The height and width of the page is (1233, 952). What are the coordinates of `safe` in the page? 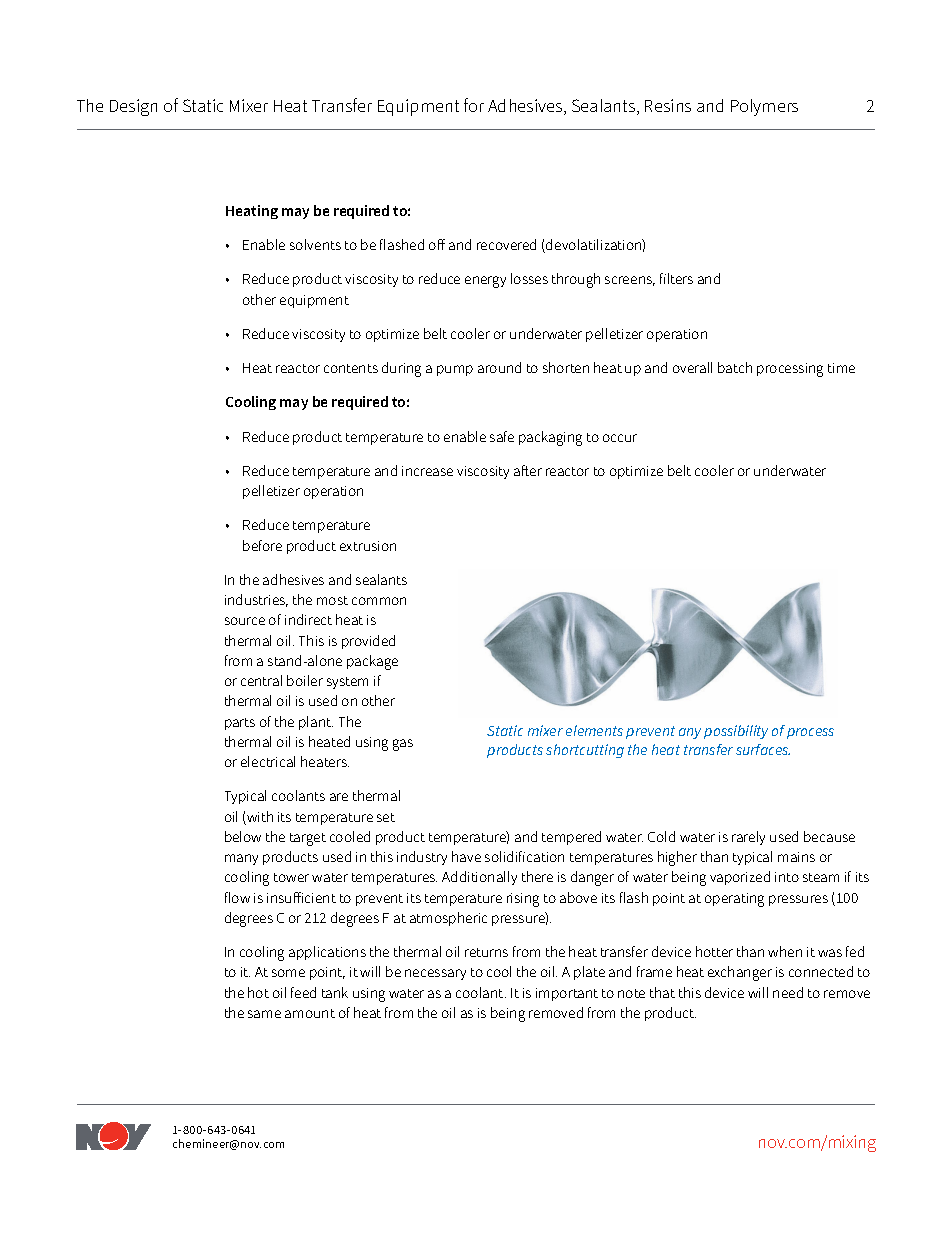 It's located at (502, 436).
